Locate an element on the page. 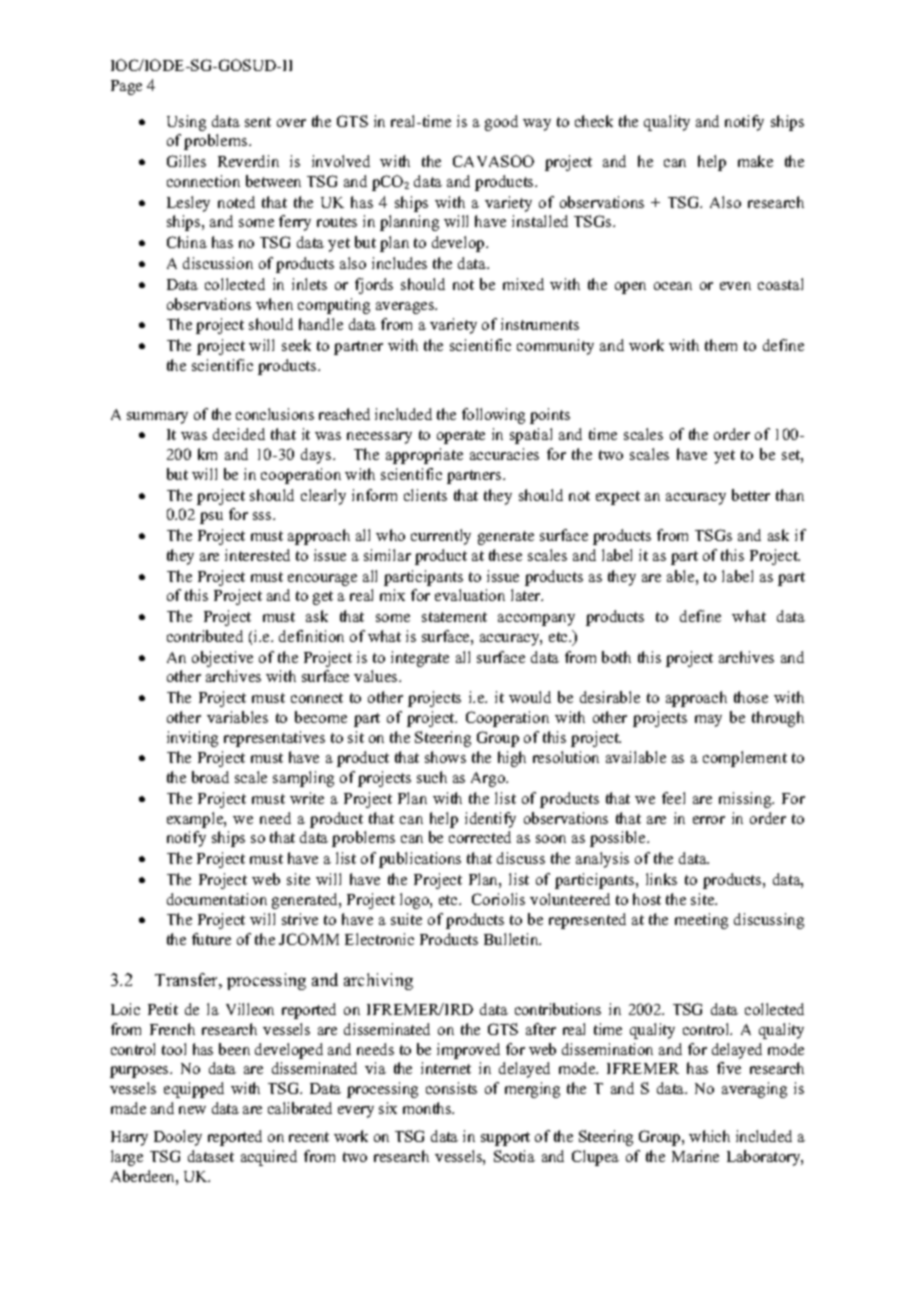  good is located at coordinates (501, 123).
